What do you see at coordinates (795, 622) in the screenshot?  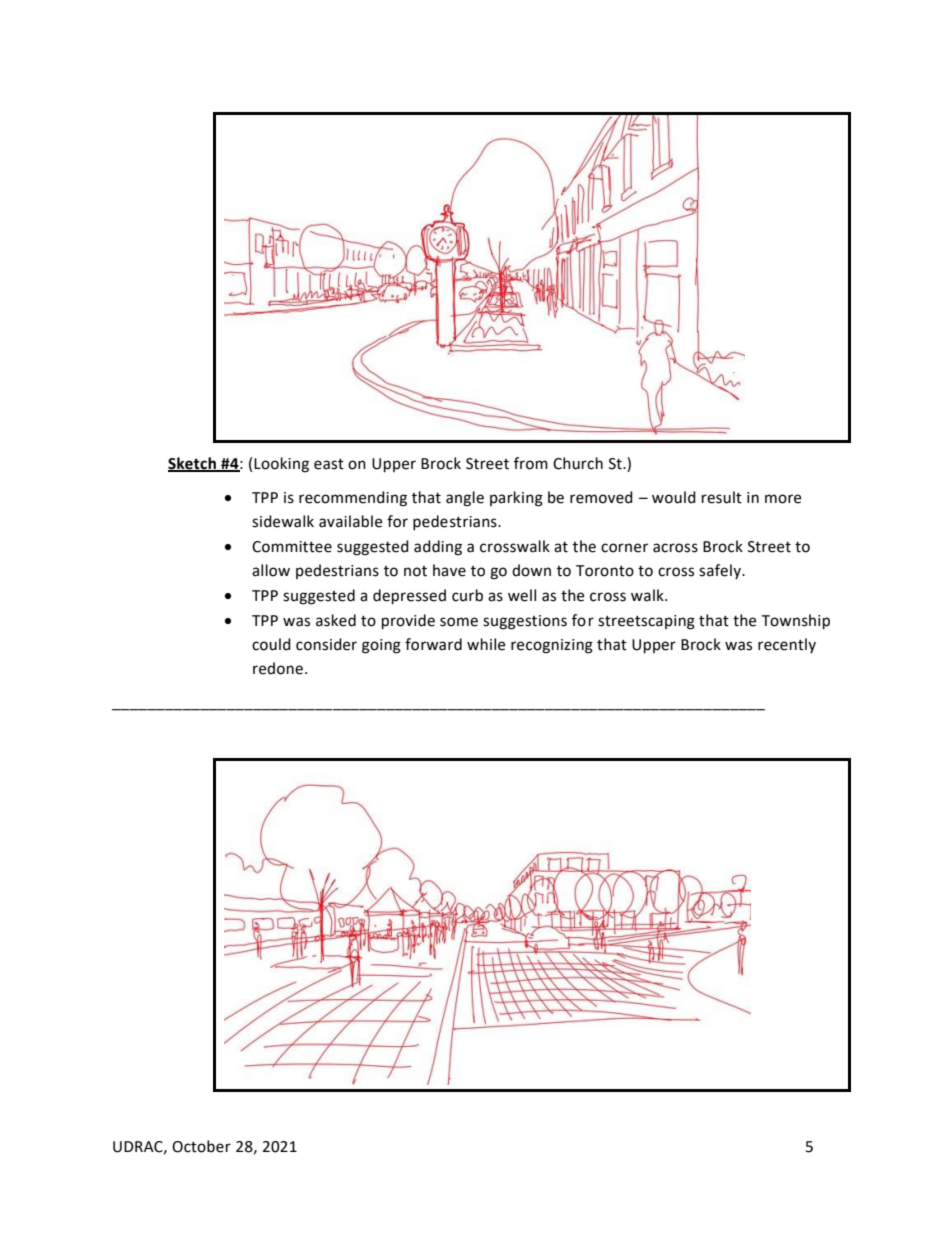 I see `Township` at bounding box center [795, 622].
